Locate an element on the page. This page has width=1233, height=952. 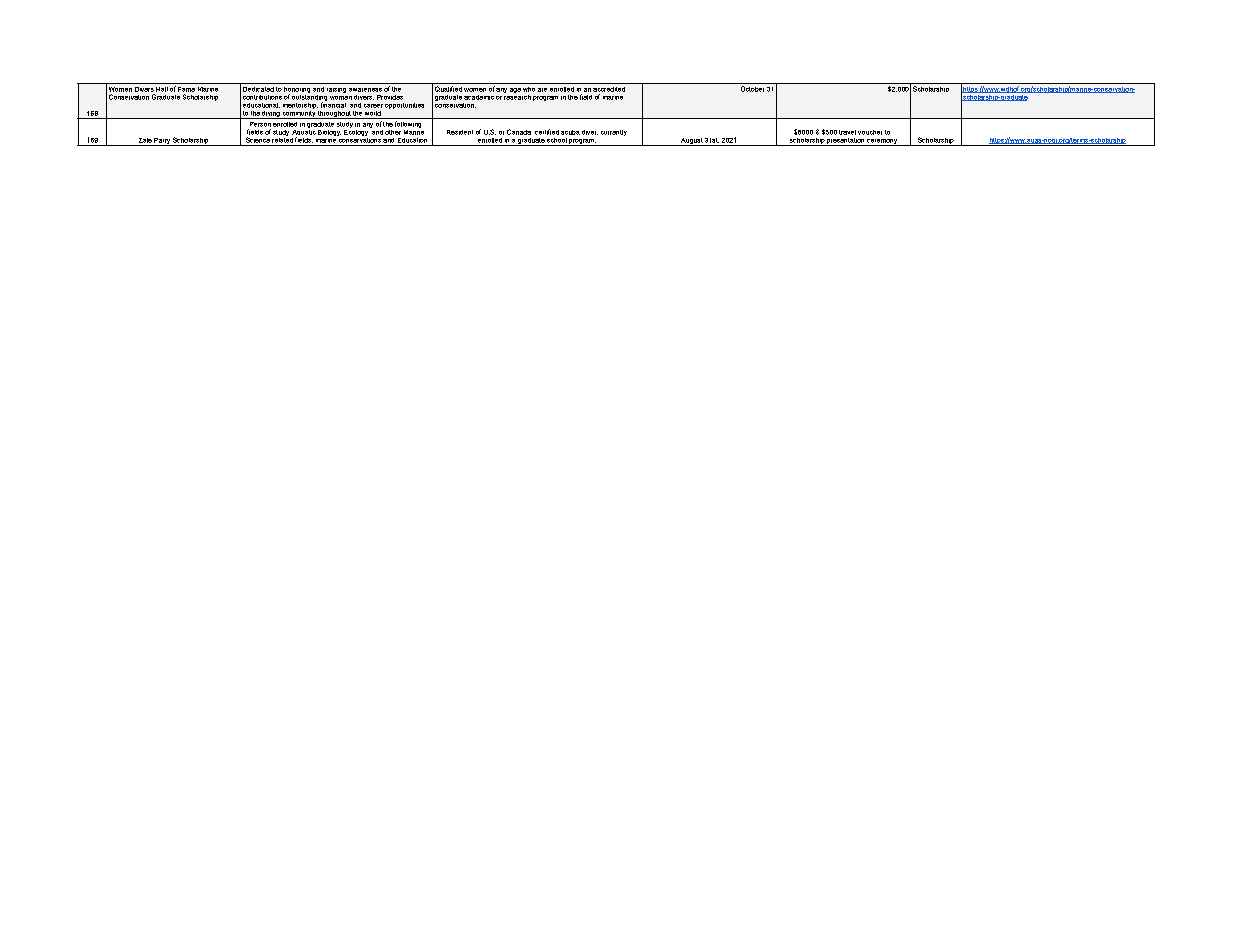
academic is located at coordinates (479, 97).
